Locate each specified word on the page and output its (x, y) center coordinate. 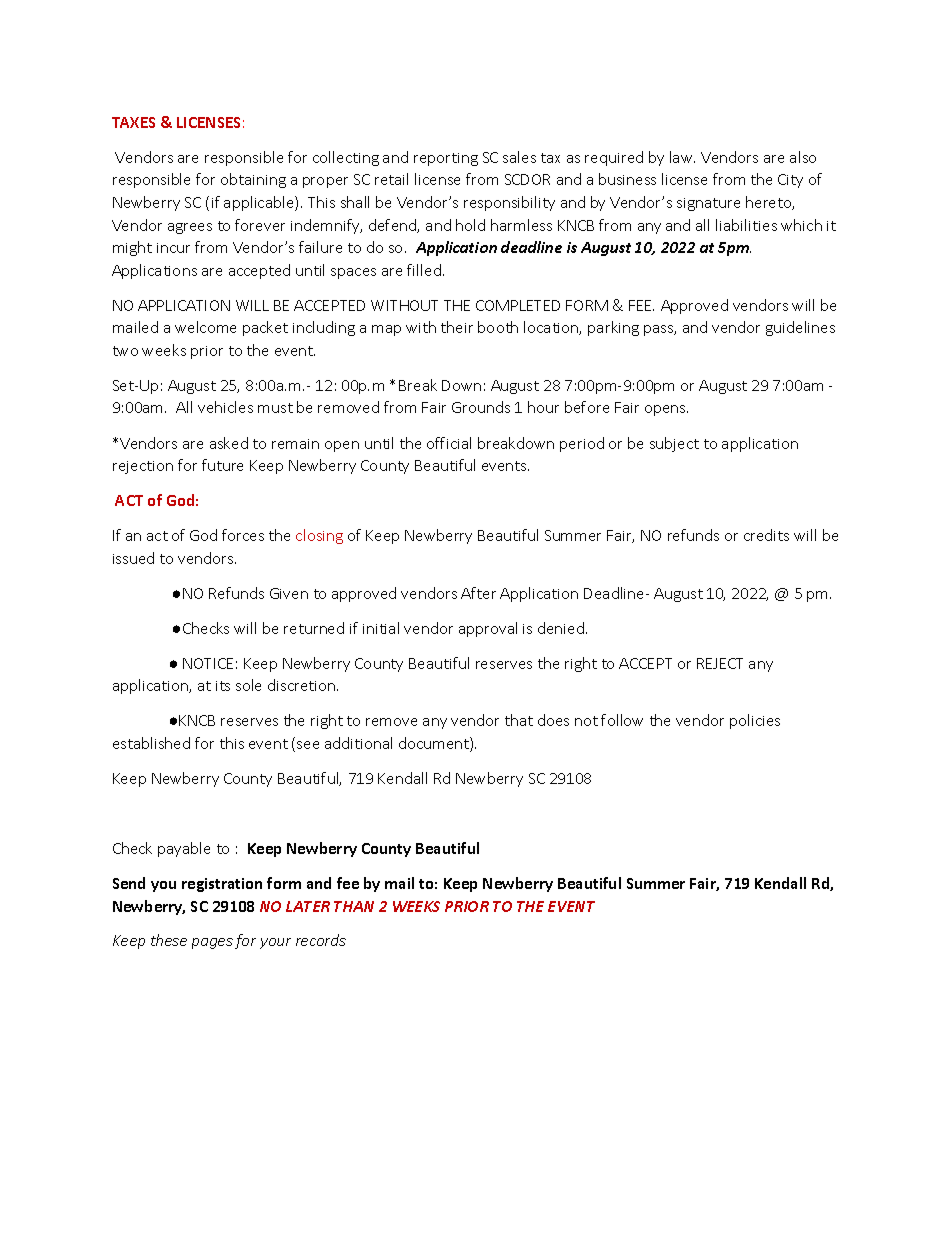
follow (622, 720)
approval (488, 629)
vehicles (225, 407)
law (682, 157)
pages (212, 943)
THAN (354, 906)
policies (755, 721)
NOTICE (208, 663)
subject (674, 444)
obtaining (253, 180)
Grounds (481, 407)
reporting (446, 159)
